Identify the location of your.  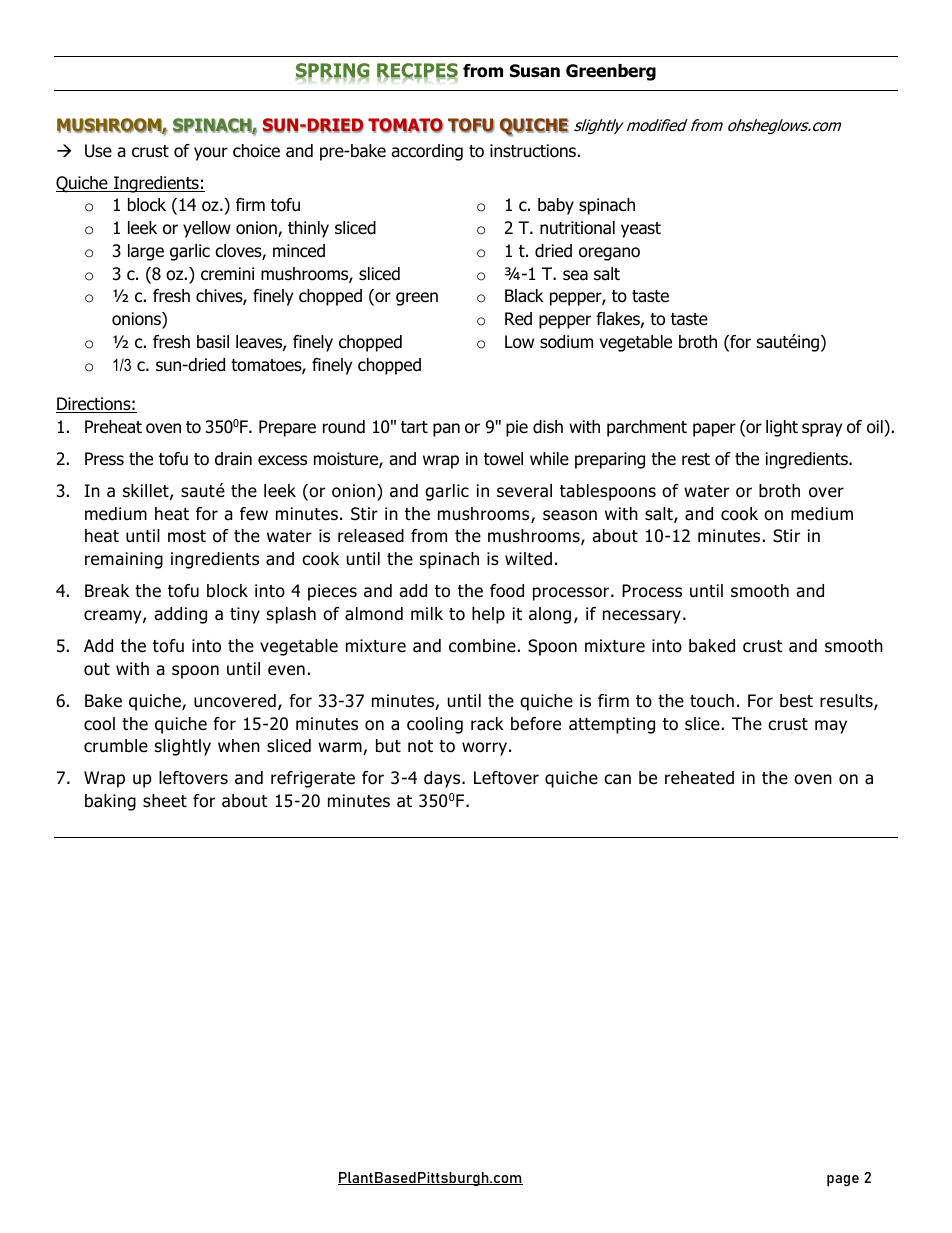
(211, 154).
